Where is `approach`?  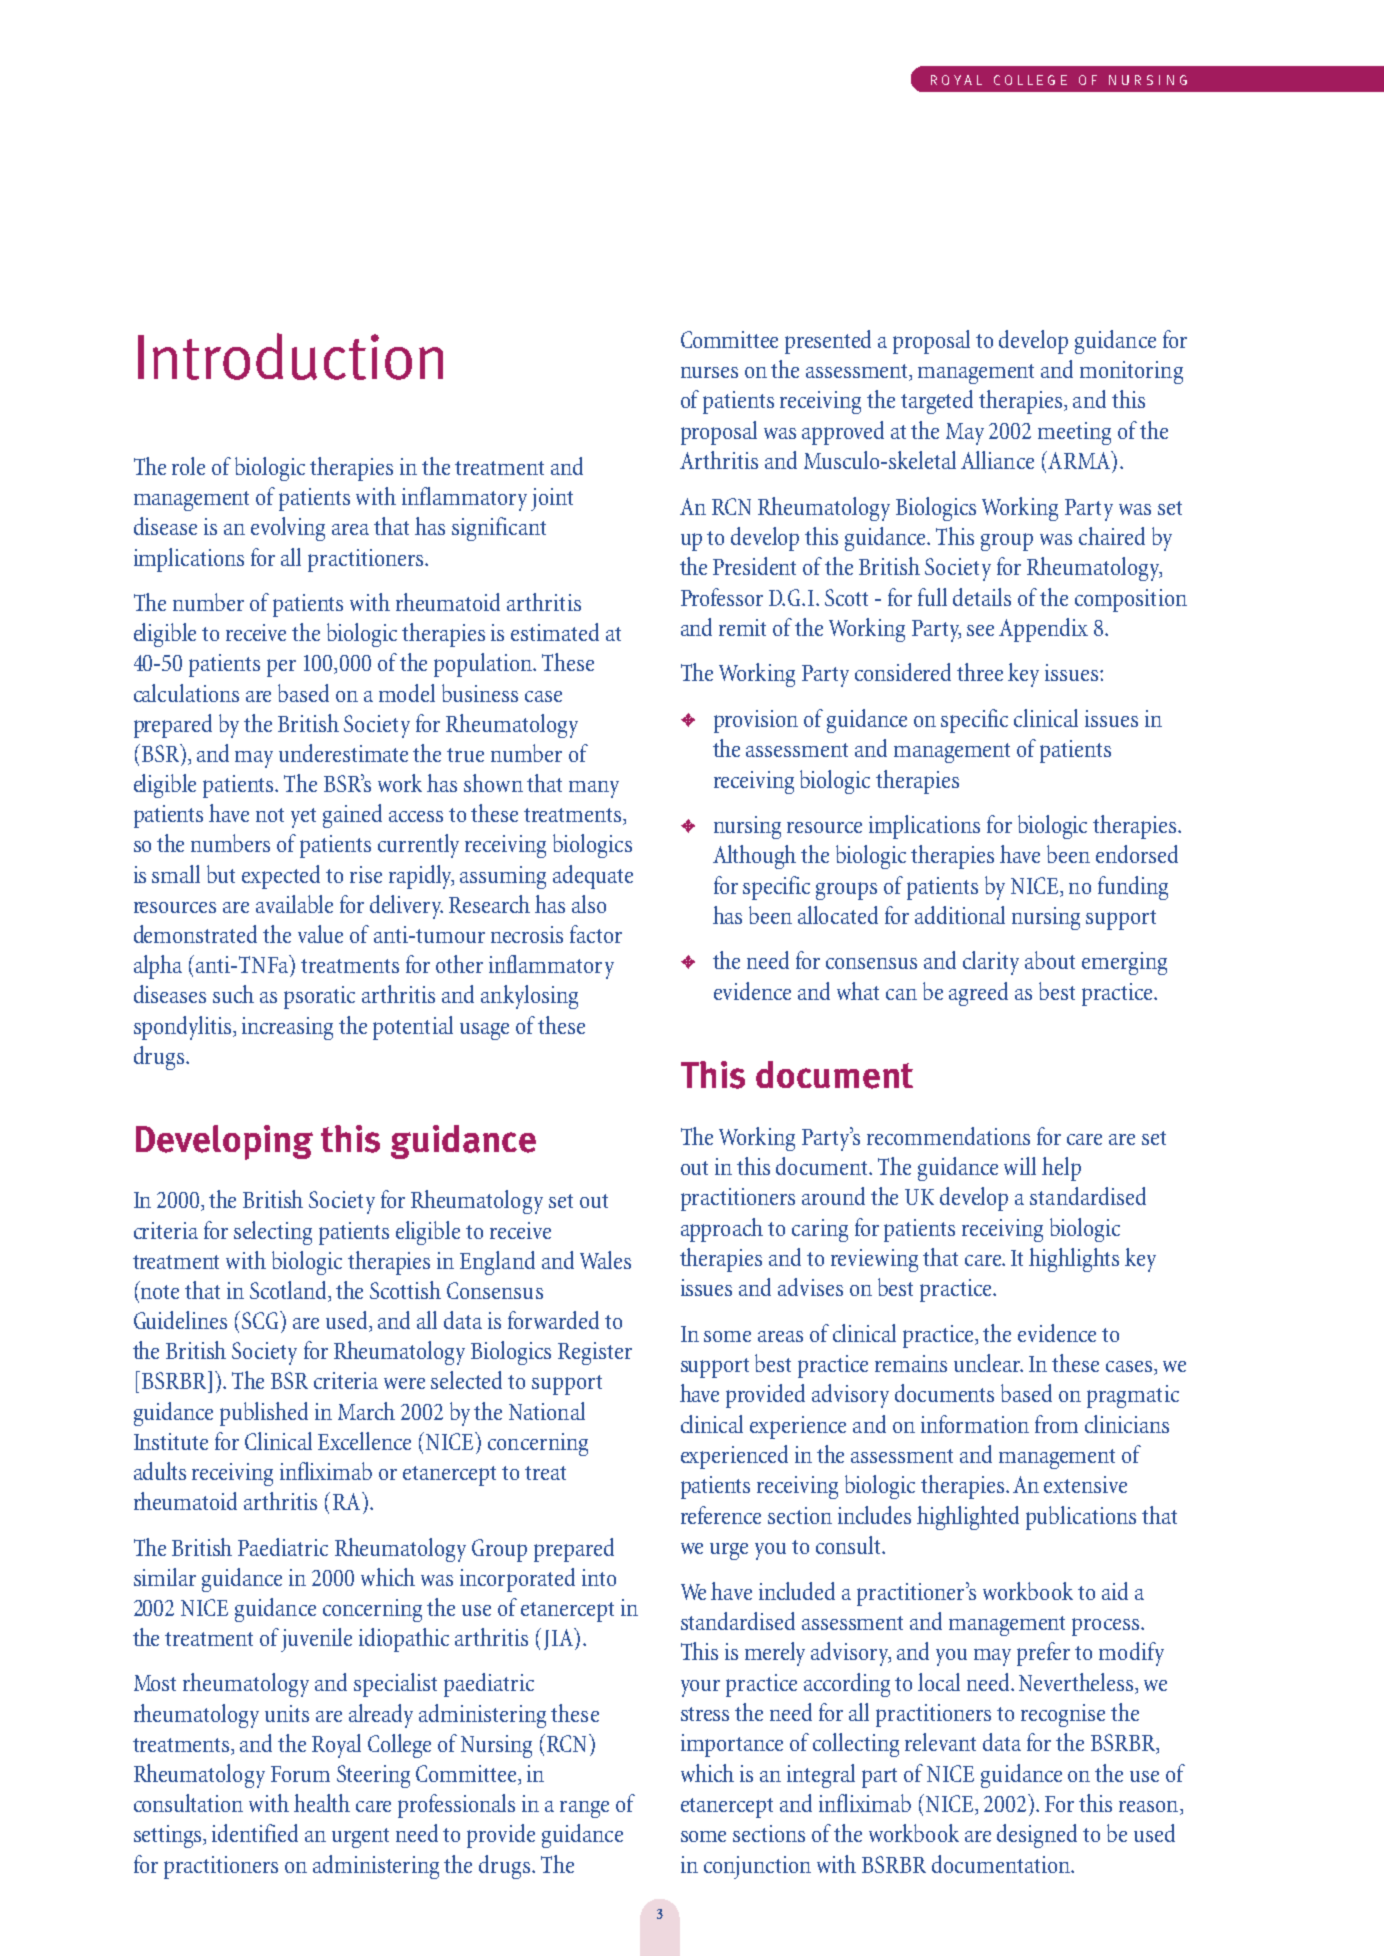 approach is located at coordinates (722, 1230).
